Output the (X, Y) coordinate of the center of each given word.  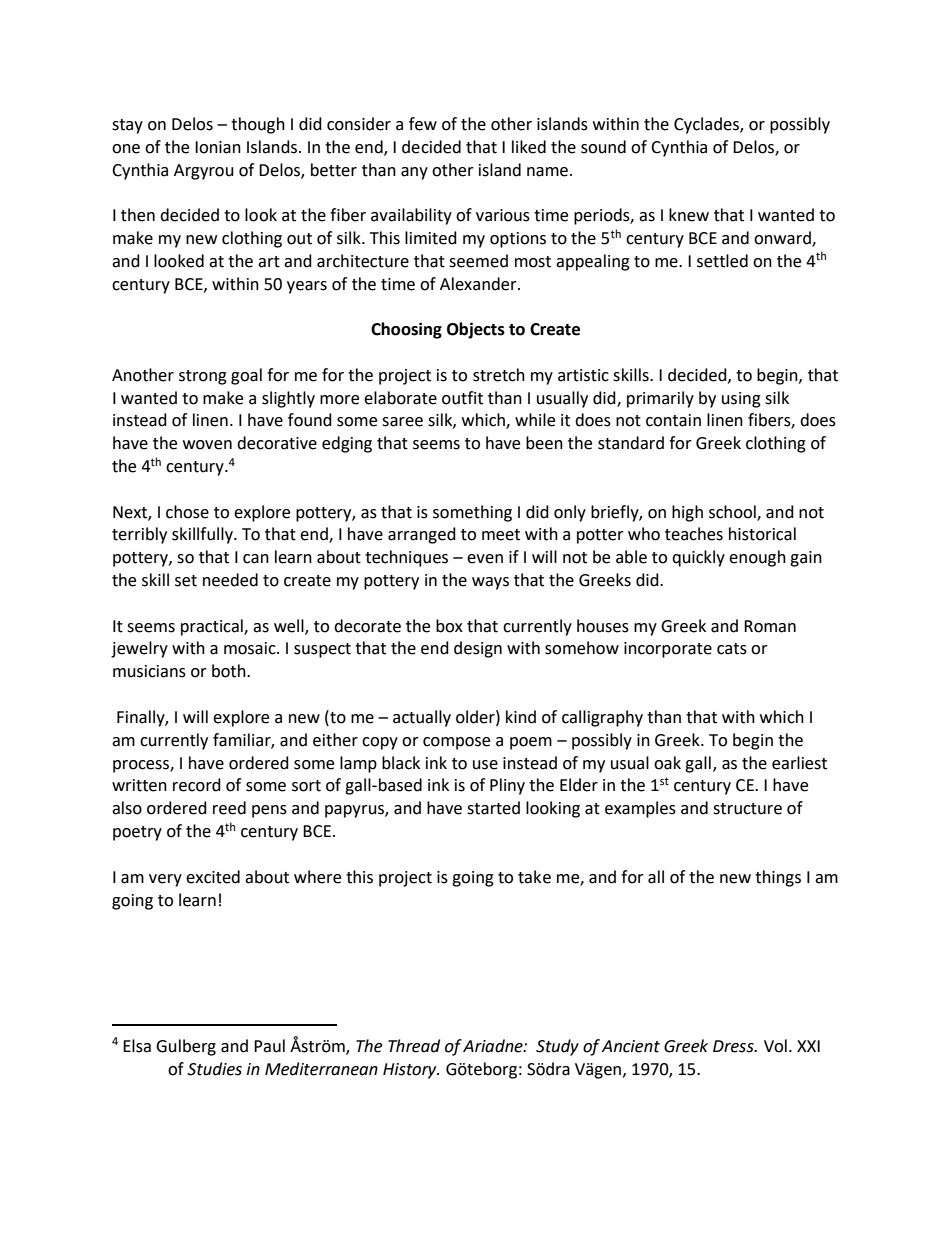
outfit (462, 398)
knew (689, 215)
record (197, 785)
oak (667, 763)
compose (456, 743)
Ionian (218, 147)
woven (207, 445)
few (423, 124)
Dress (734, 1046)
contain (673, 420)
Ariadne (494, 1046)
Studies (214, 1069)
